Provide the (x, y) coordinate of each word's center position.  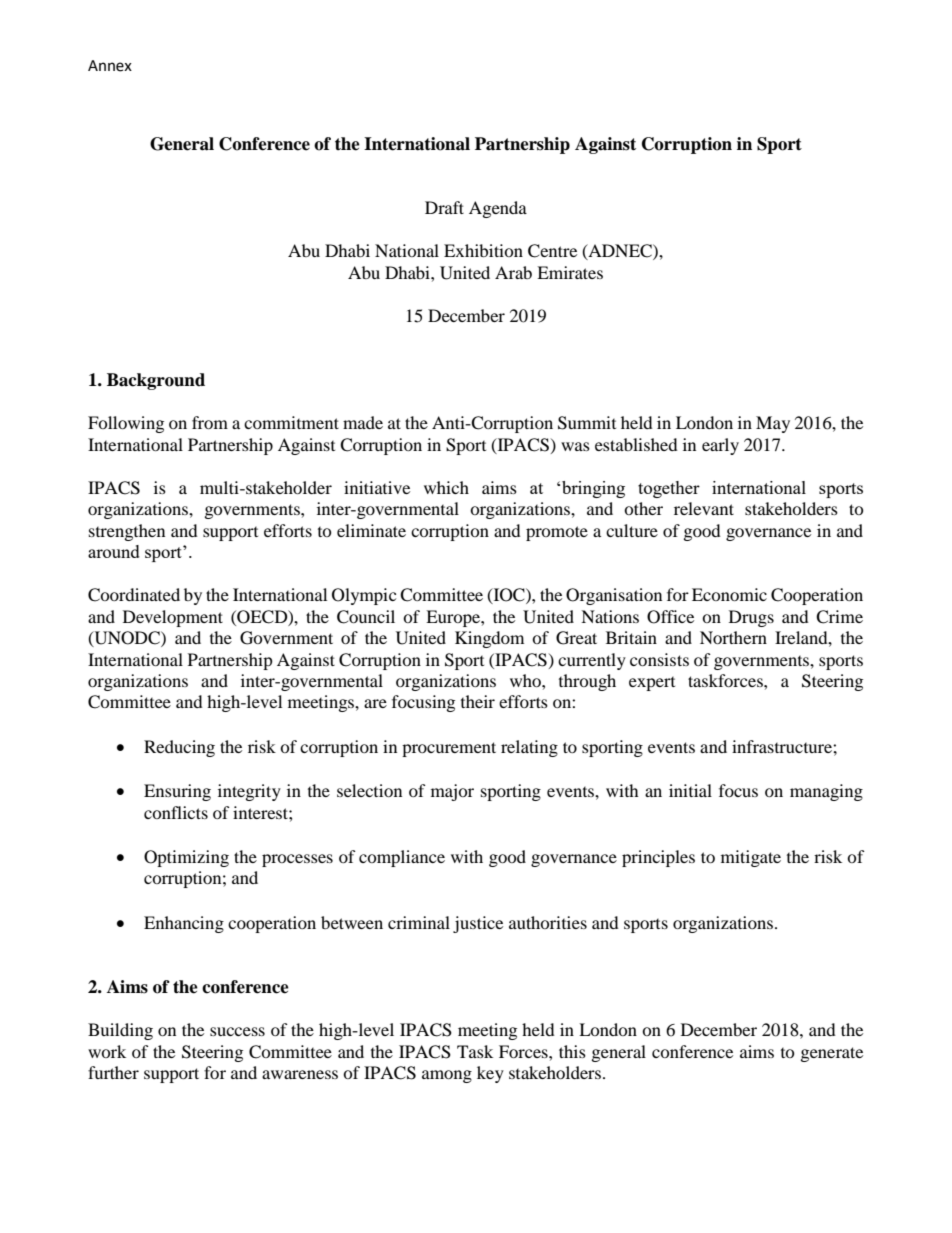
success (237, 1031)
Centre (552, 251)
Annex (110, 66)
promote (557, 533)
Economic (729, 594)
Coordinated (134, 595)
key (490, 1074)
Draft (444, 207)
